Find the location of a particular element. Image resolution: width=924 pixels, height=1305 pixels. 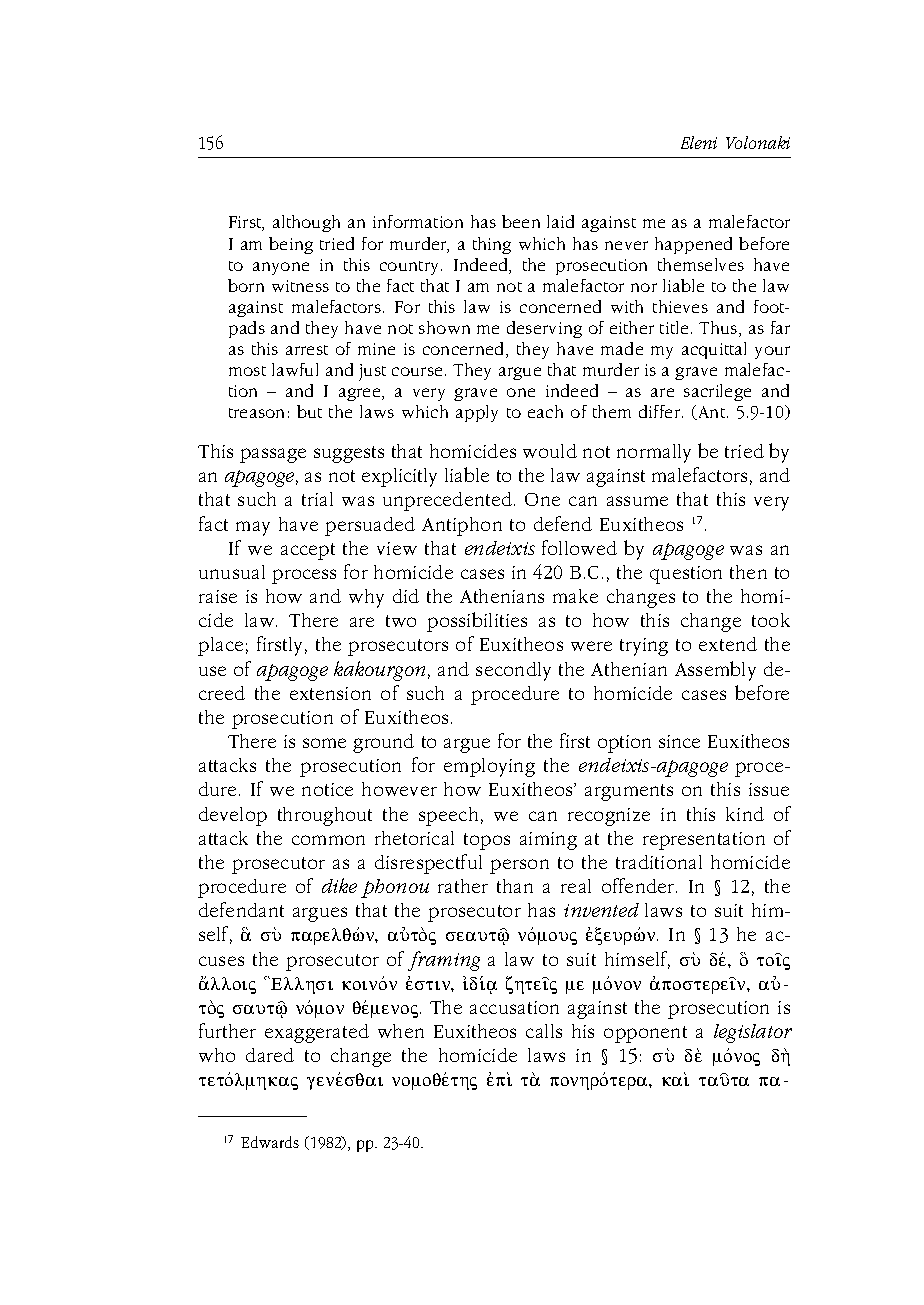

legislator is located at coordinates (753, 1033).
